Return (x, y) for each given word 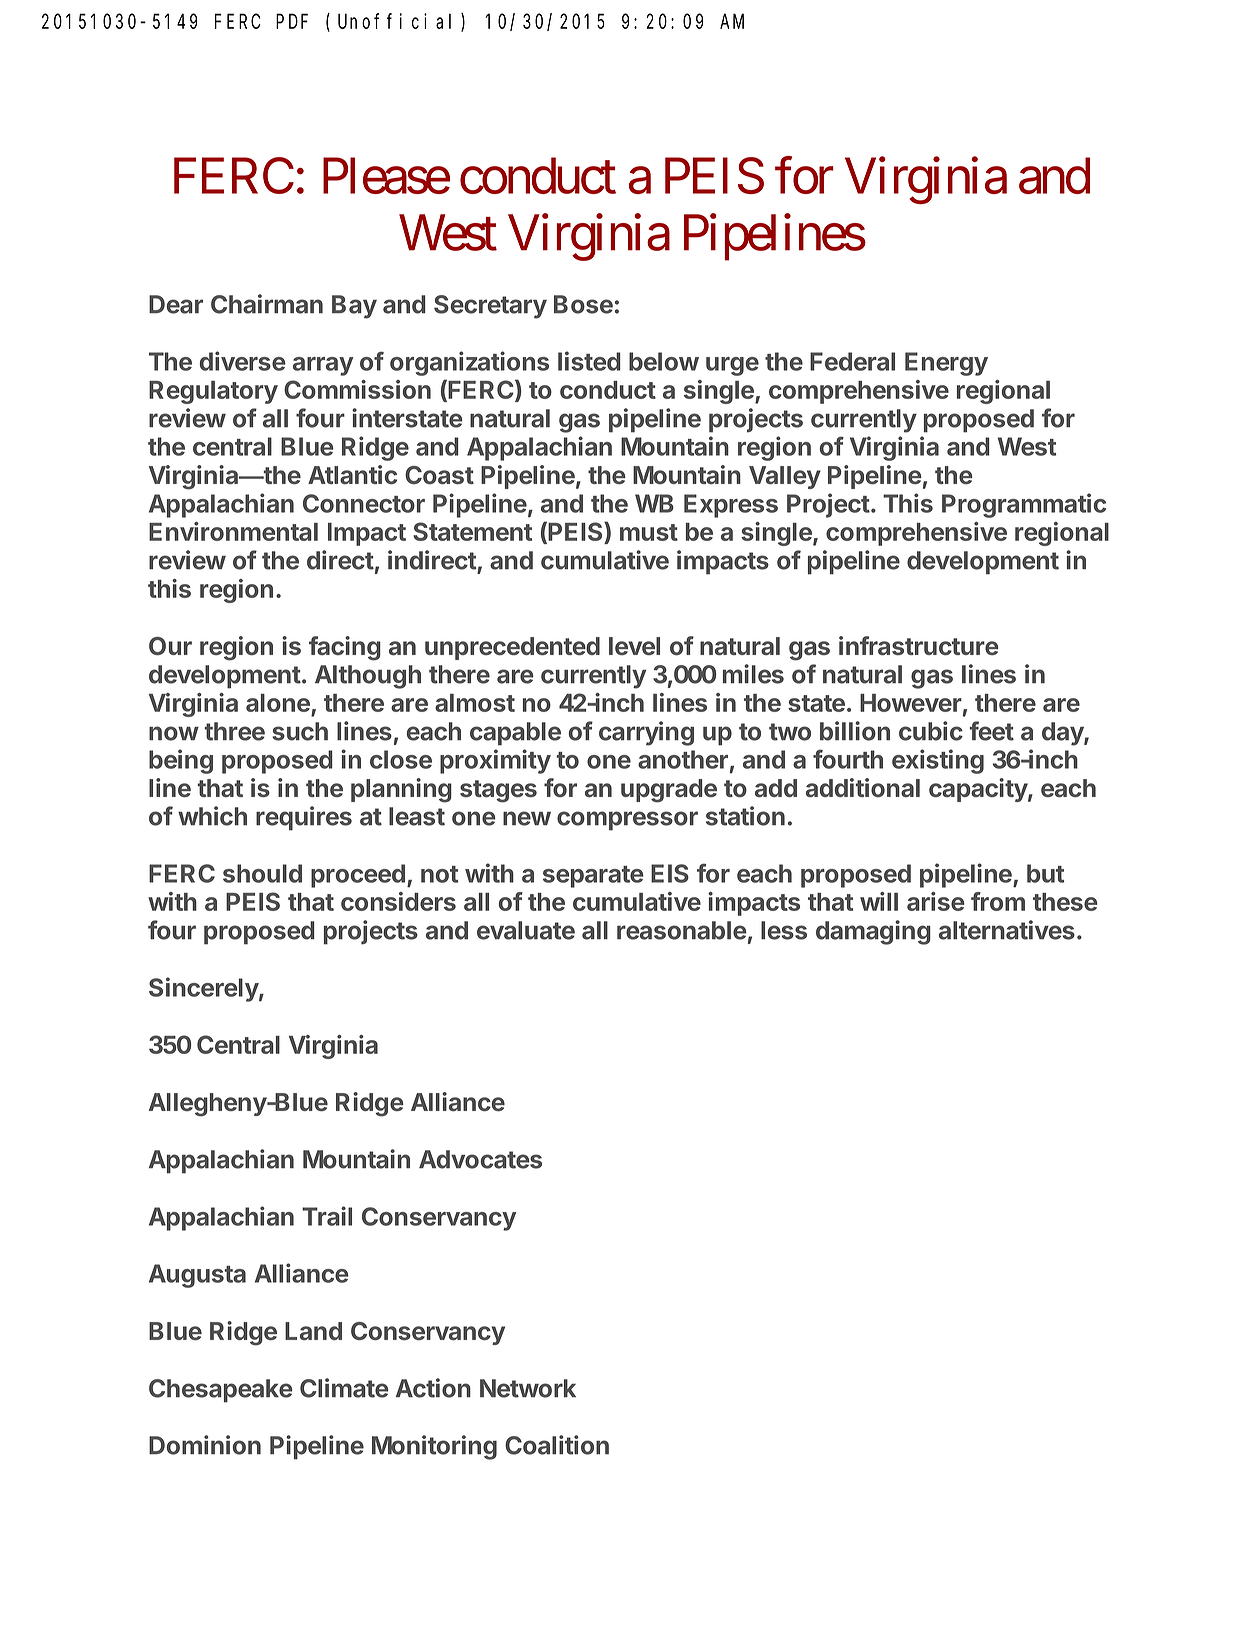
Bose (583, 304)
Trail (327, 1216)
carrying (646, 733)
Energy (946, 364)
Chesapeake (221, 1391)
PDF (292, 22)
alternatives (1007, 930)
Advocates (480, 1159)
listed (589, 361)
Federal (852, 361)
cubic (931, 731)
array (323, 366)
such (300, 731)
